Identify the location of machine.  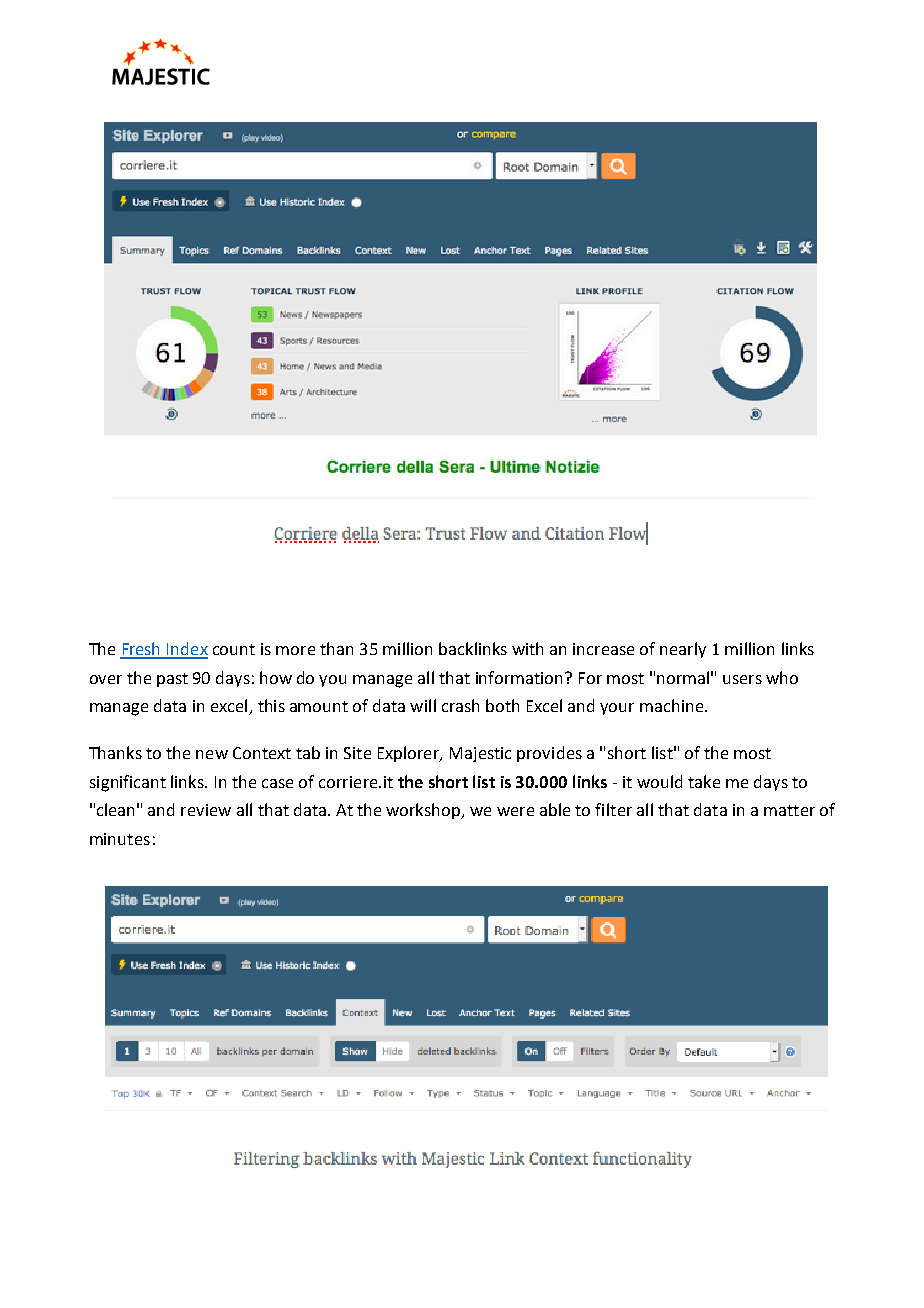
(673, 705).
